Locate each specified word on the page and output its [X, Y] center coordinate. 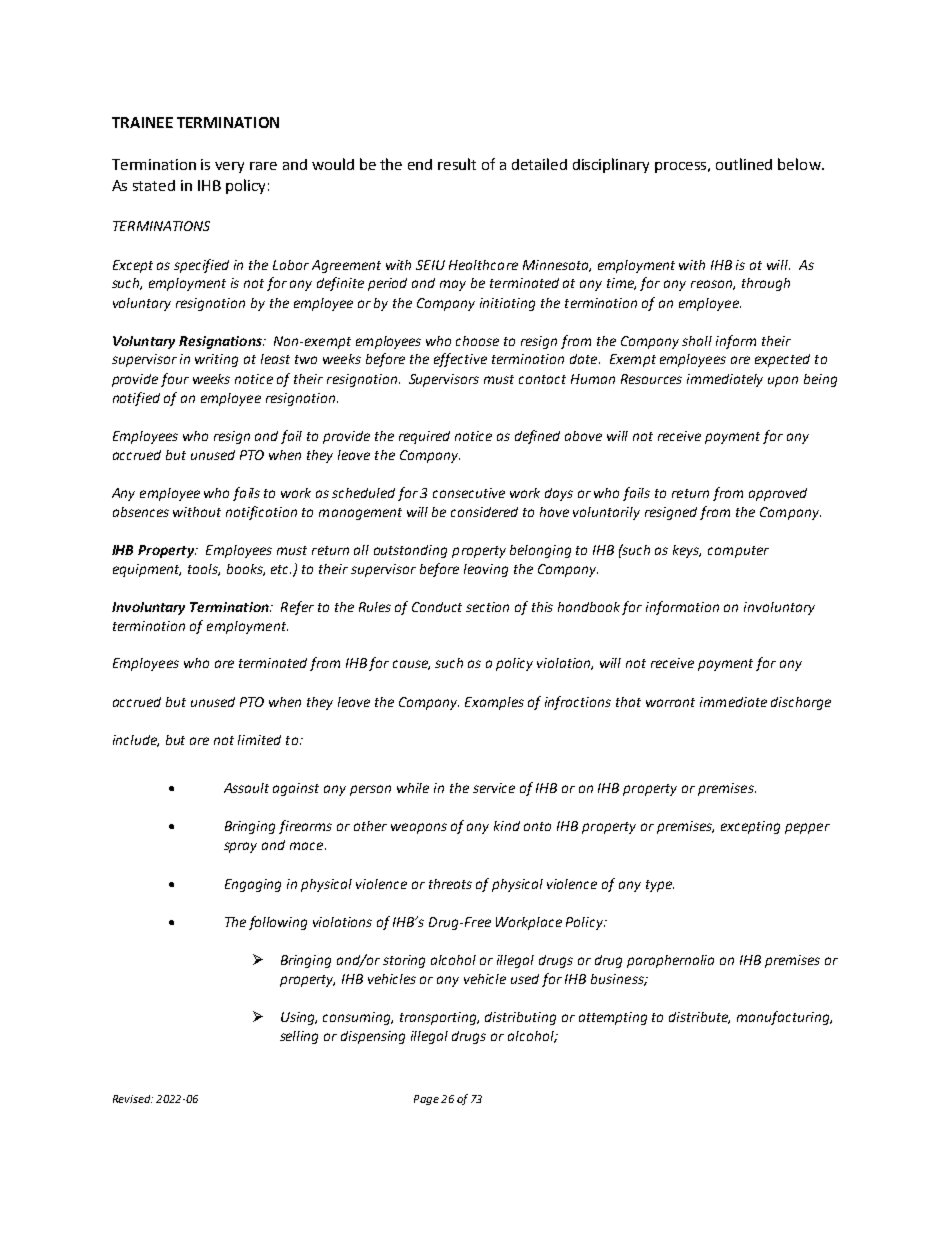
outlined [744, 164]
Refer [297, 608]
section [487, 607]
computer [738, 552]
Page [426, 1100]
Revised [133, 1099]
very [229, 167]
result [457, 164]
